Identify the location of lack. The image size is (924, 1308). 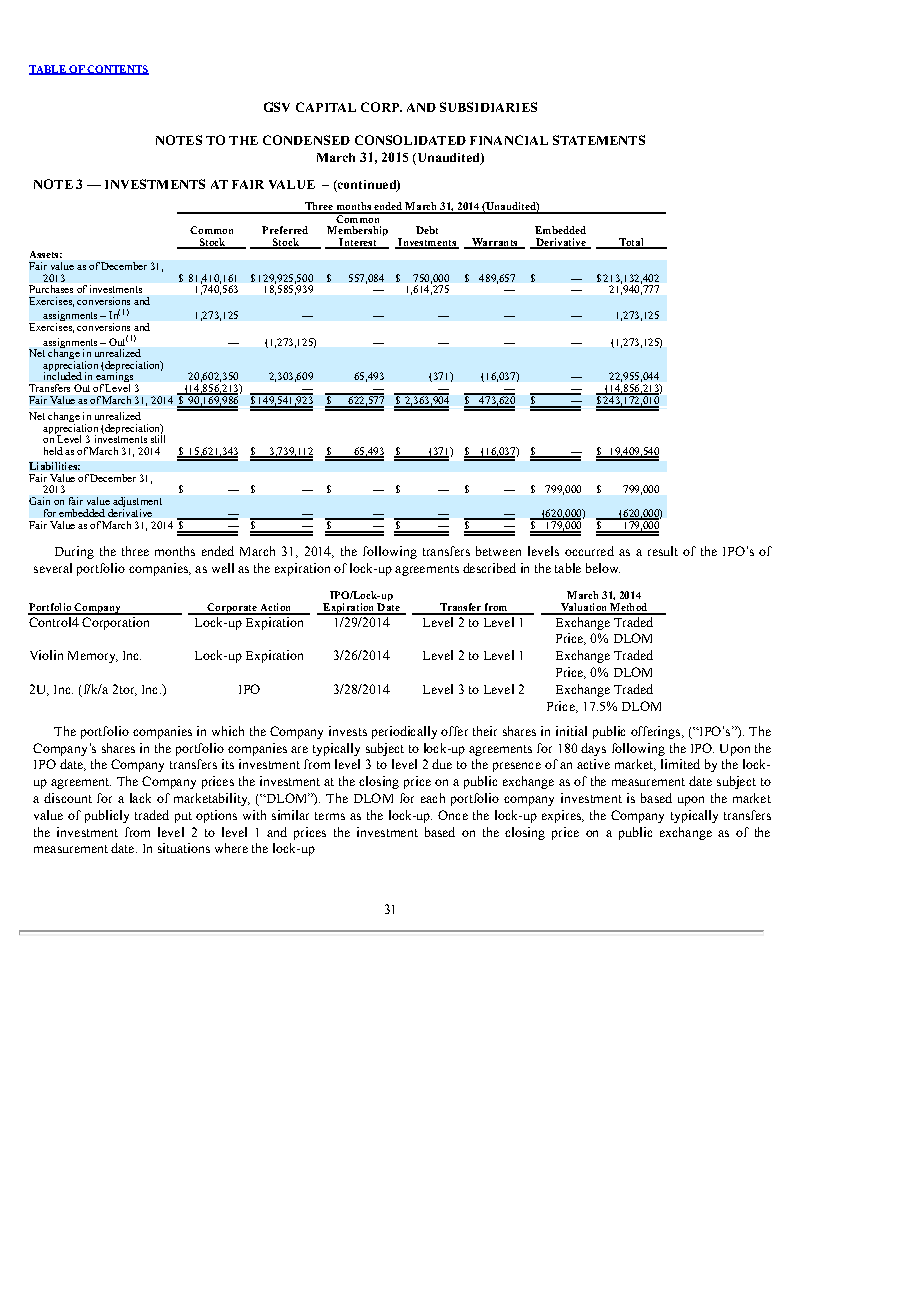
(140, 798).
